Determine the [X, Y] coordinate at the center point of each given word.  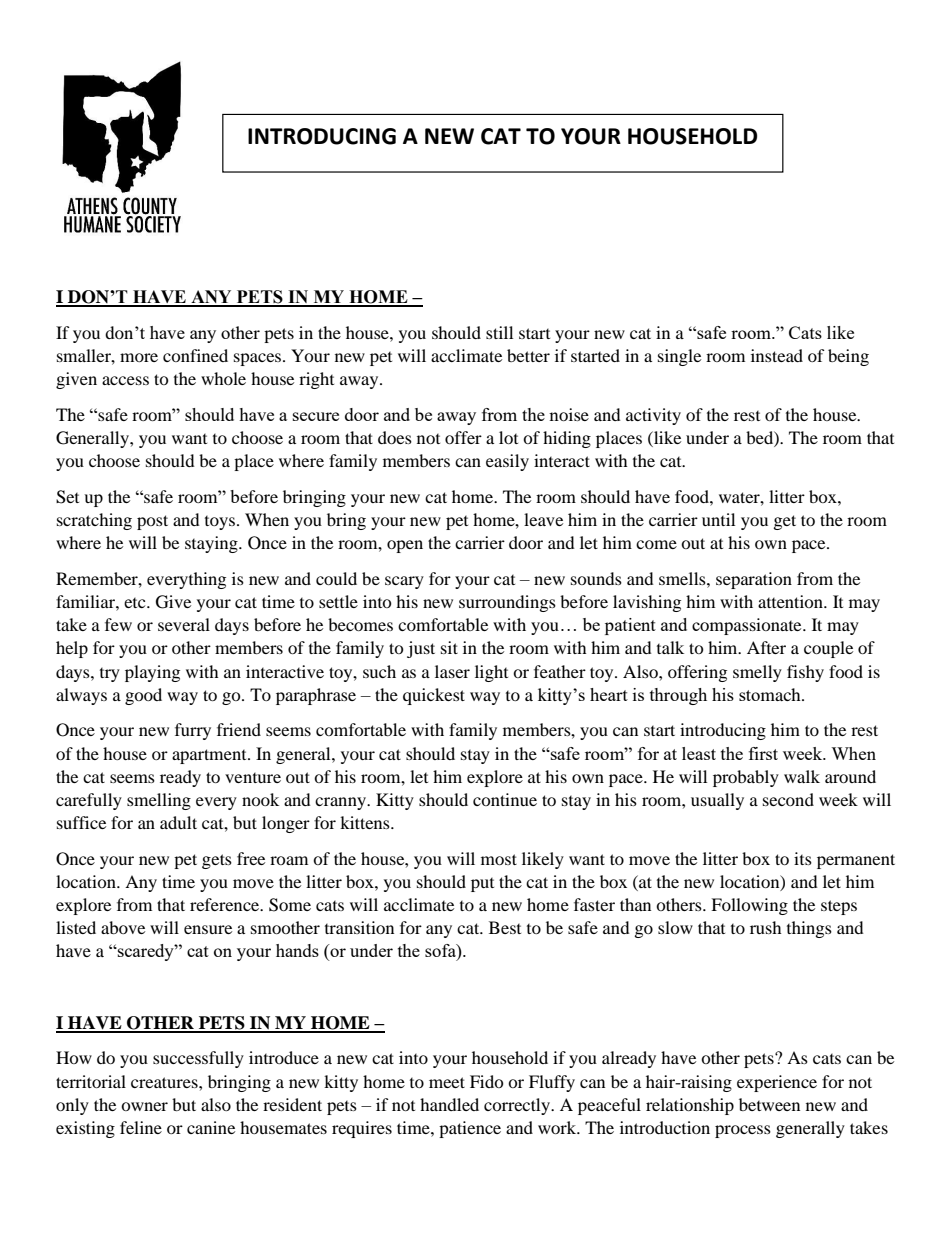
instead [777, 355]
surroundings [507, 603]
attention [791, 601]
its [803, 858]
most [499, 859]
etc [136, 603]
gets [217, 861]
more [139, 357]
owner [144, 1106]
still [499, 332]
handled [449, 1104]
